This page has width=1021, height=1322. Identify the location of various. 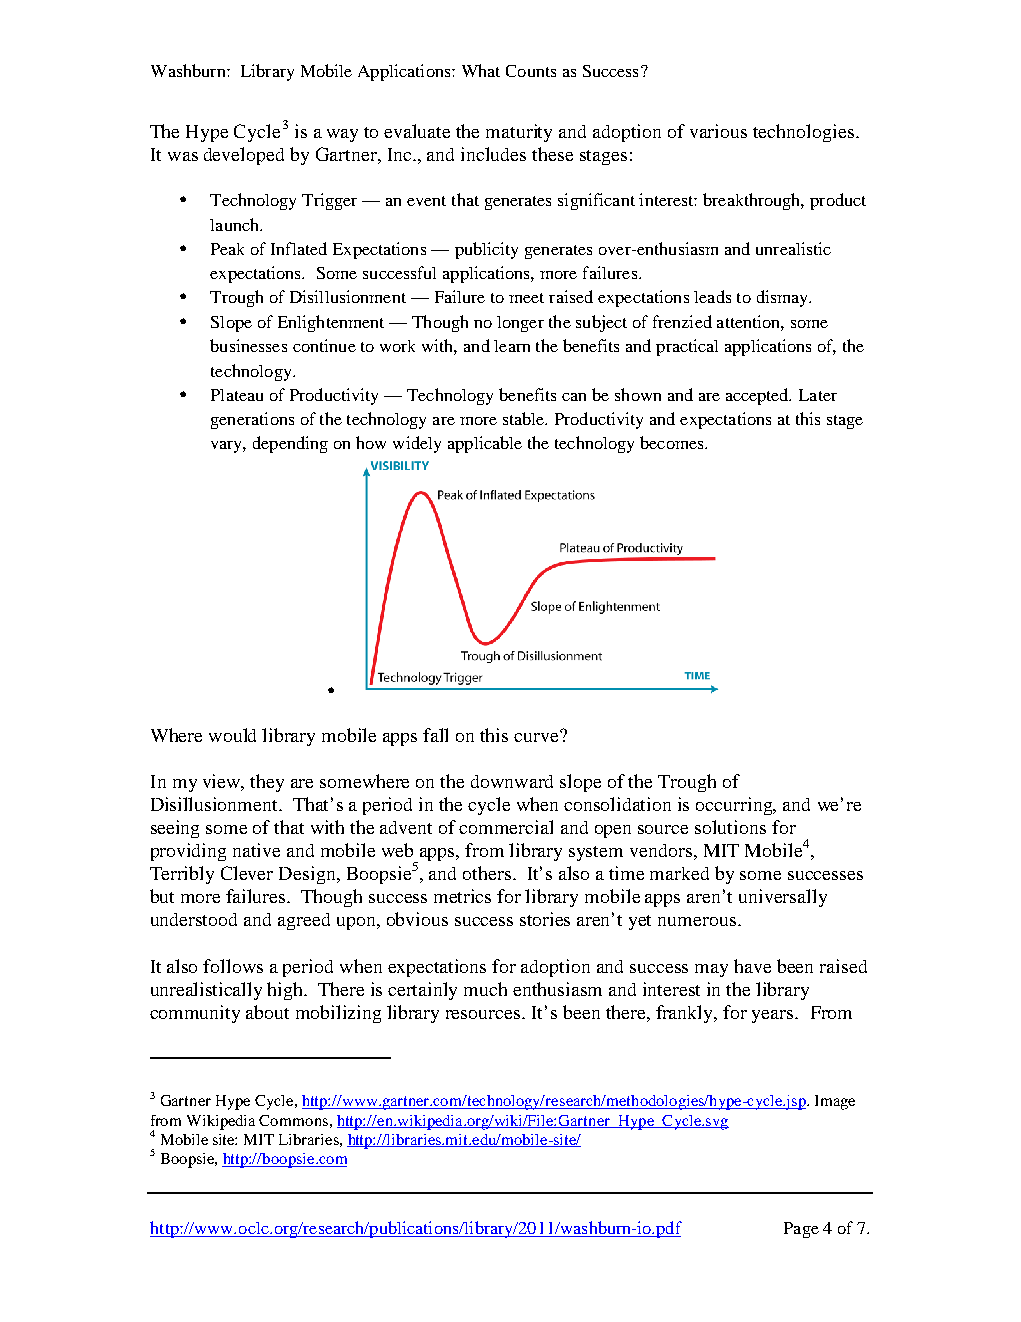
(718, 131).
